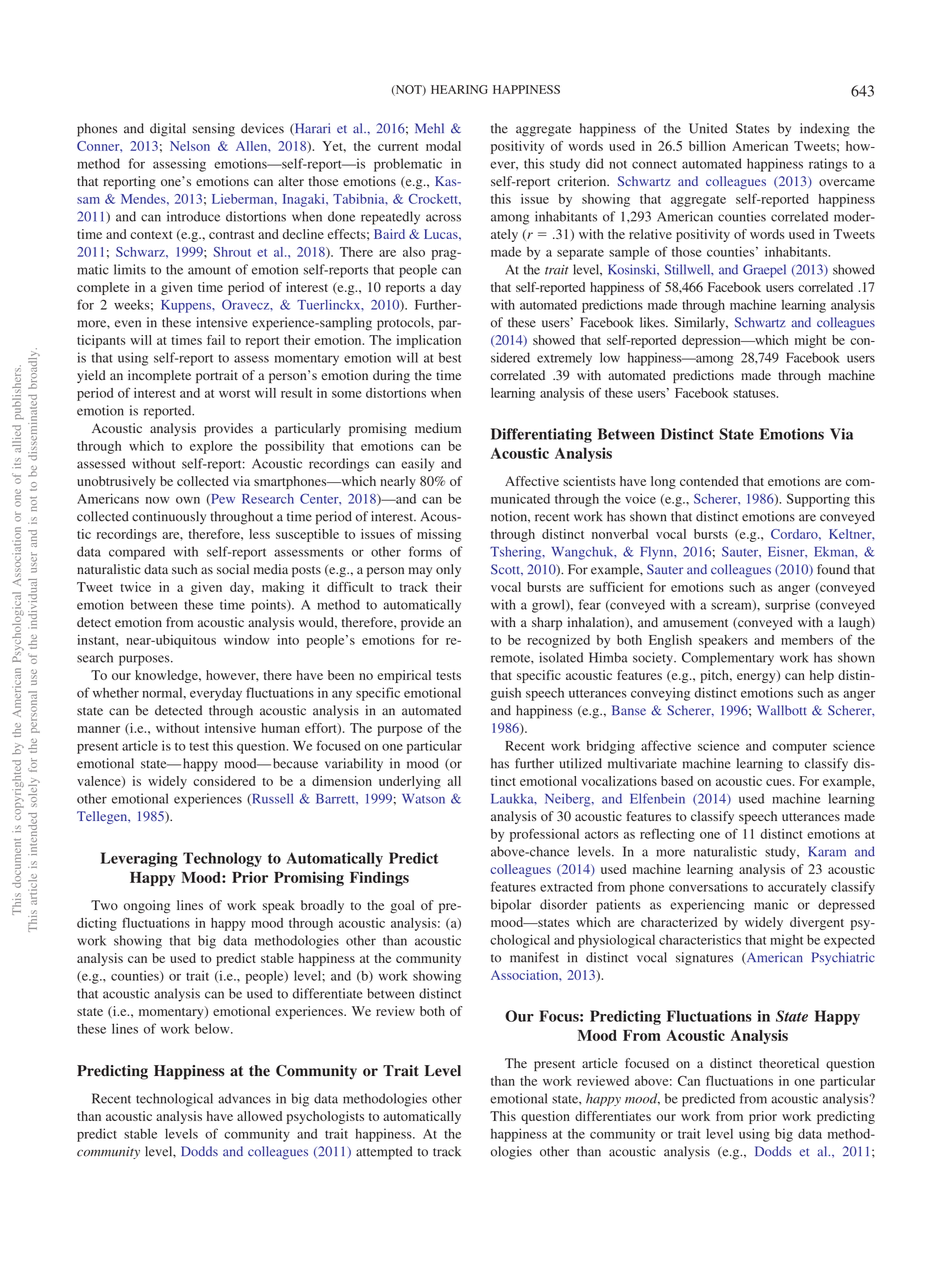  I want to click on modal, so click(443, 146).
